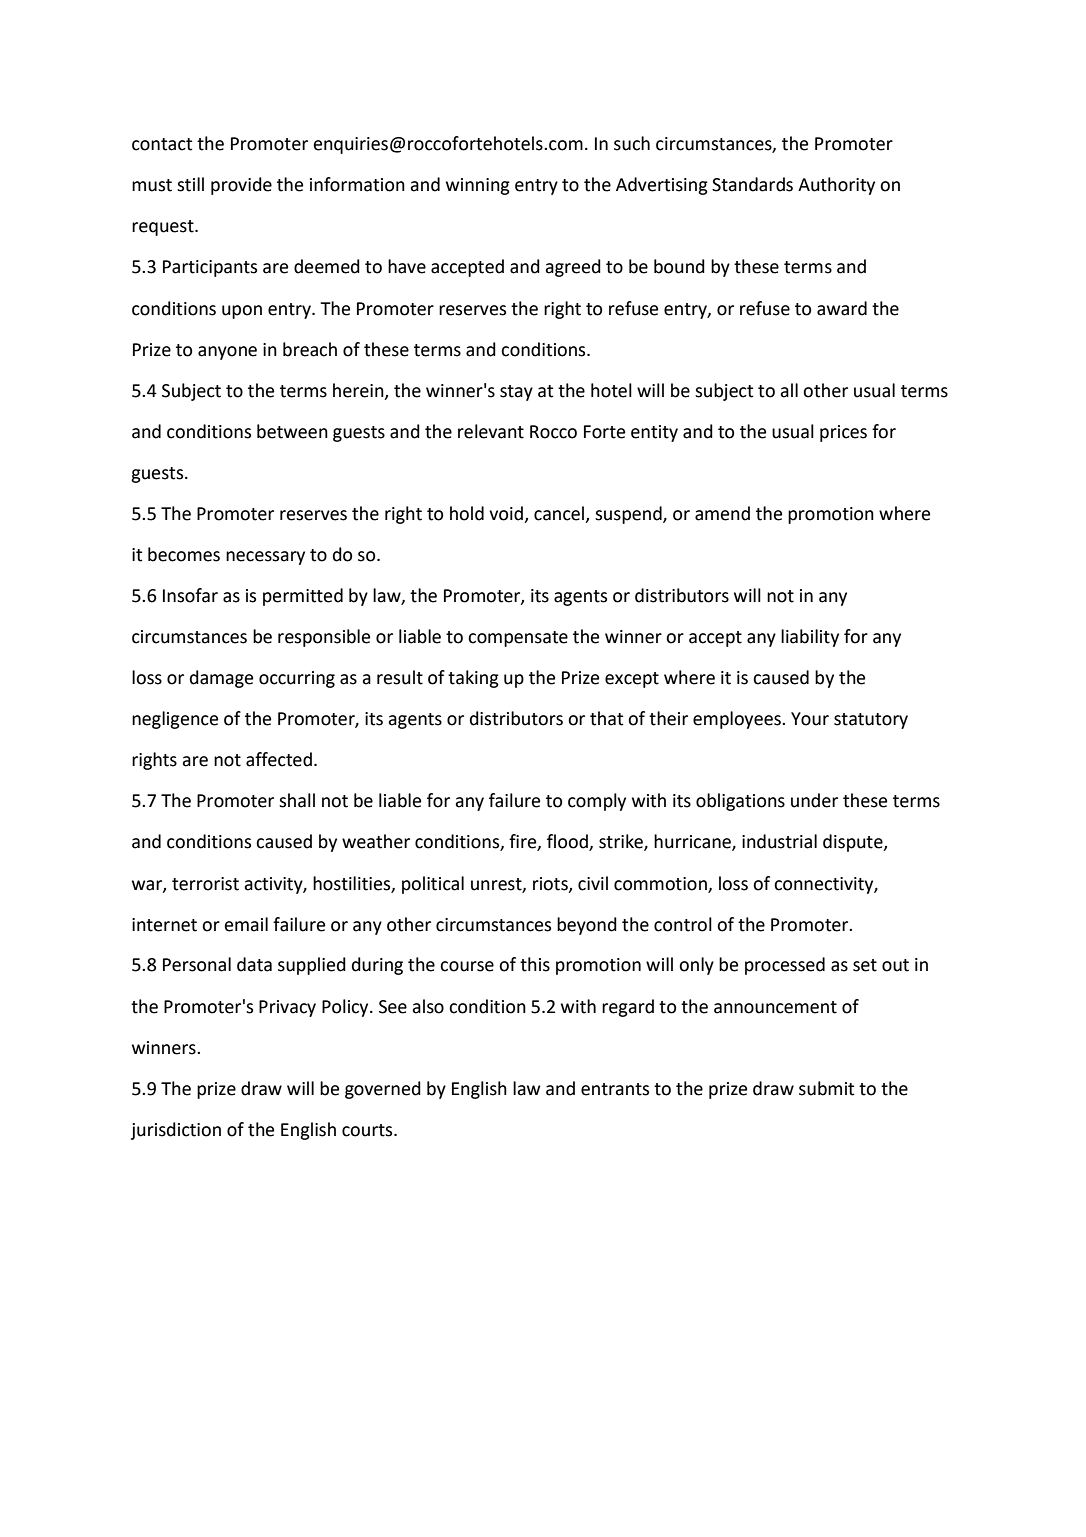 This screenshot has width=1086, height=1537. I want to click on compensate, so click(518, 639).
